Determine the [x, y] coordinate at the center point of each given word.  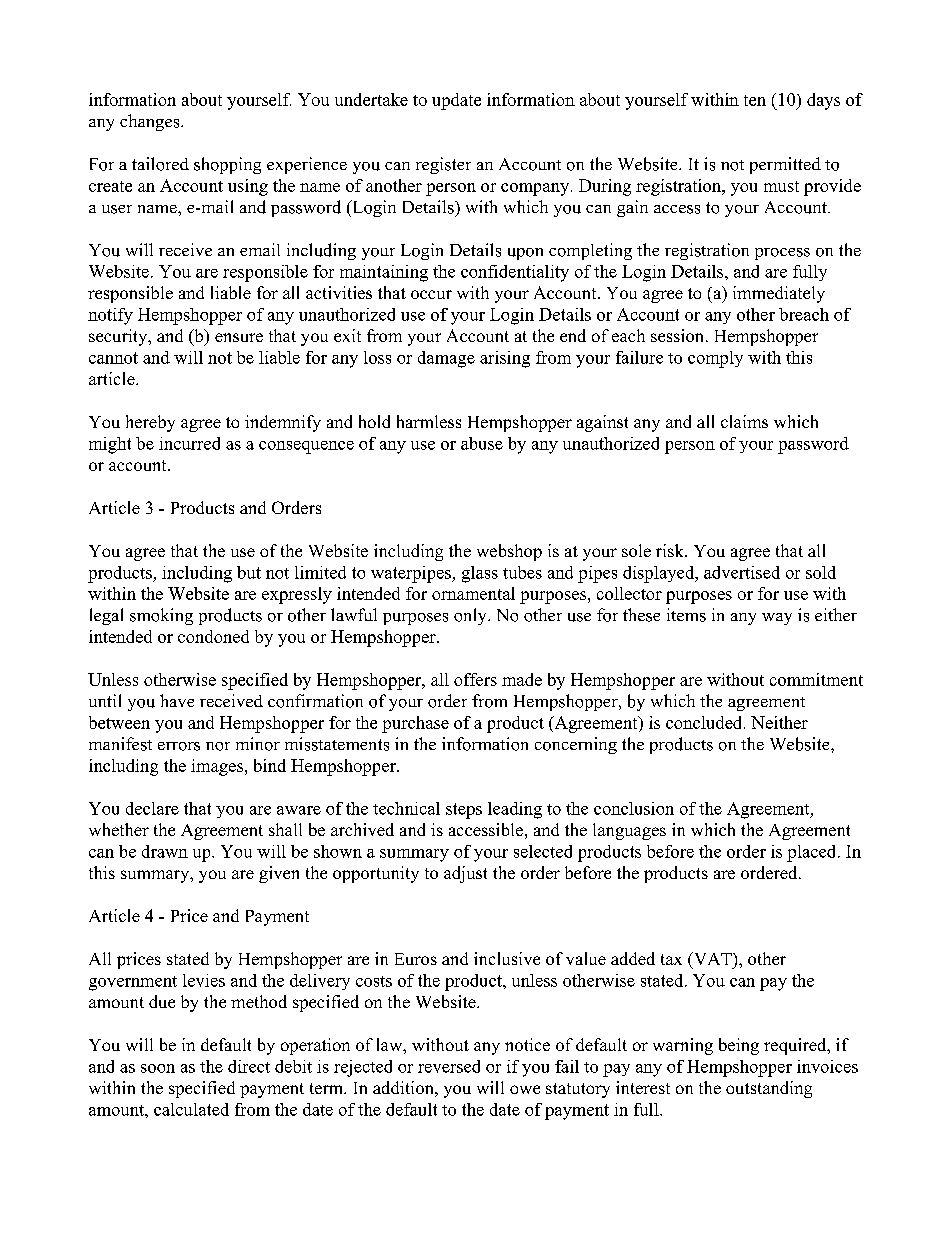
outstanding [769, 1089]
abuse [482, 443]
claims [744, 421]
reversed [449, 1066]
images [217, 767]
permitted [785, 165]
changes [151, 122]
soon [158, 1068]
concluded [705, 722]
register [443, 165]
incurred [189, 443]
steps [464, 811]
